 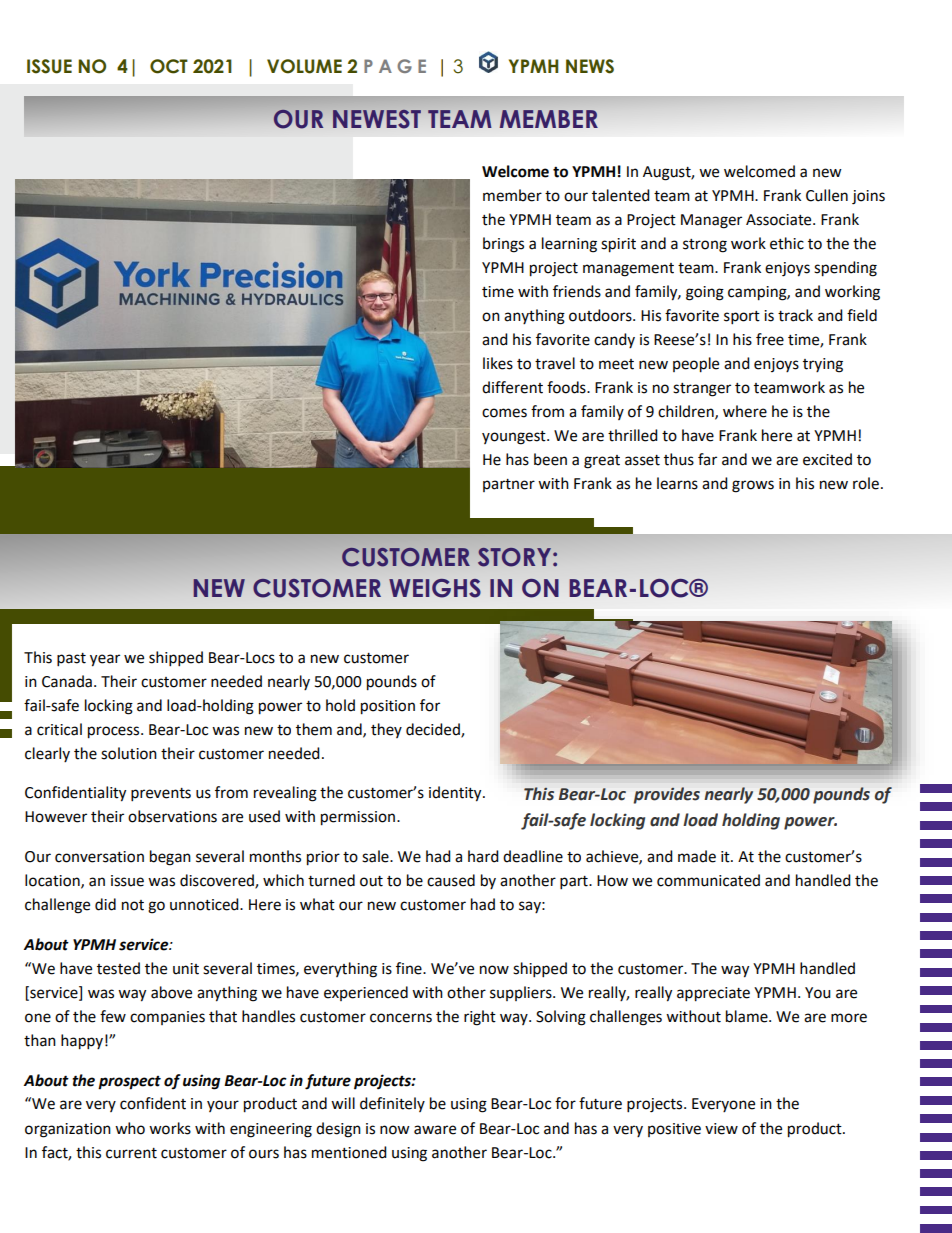 I want to click on excited, so click(x=827, y=459).
